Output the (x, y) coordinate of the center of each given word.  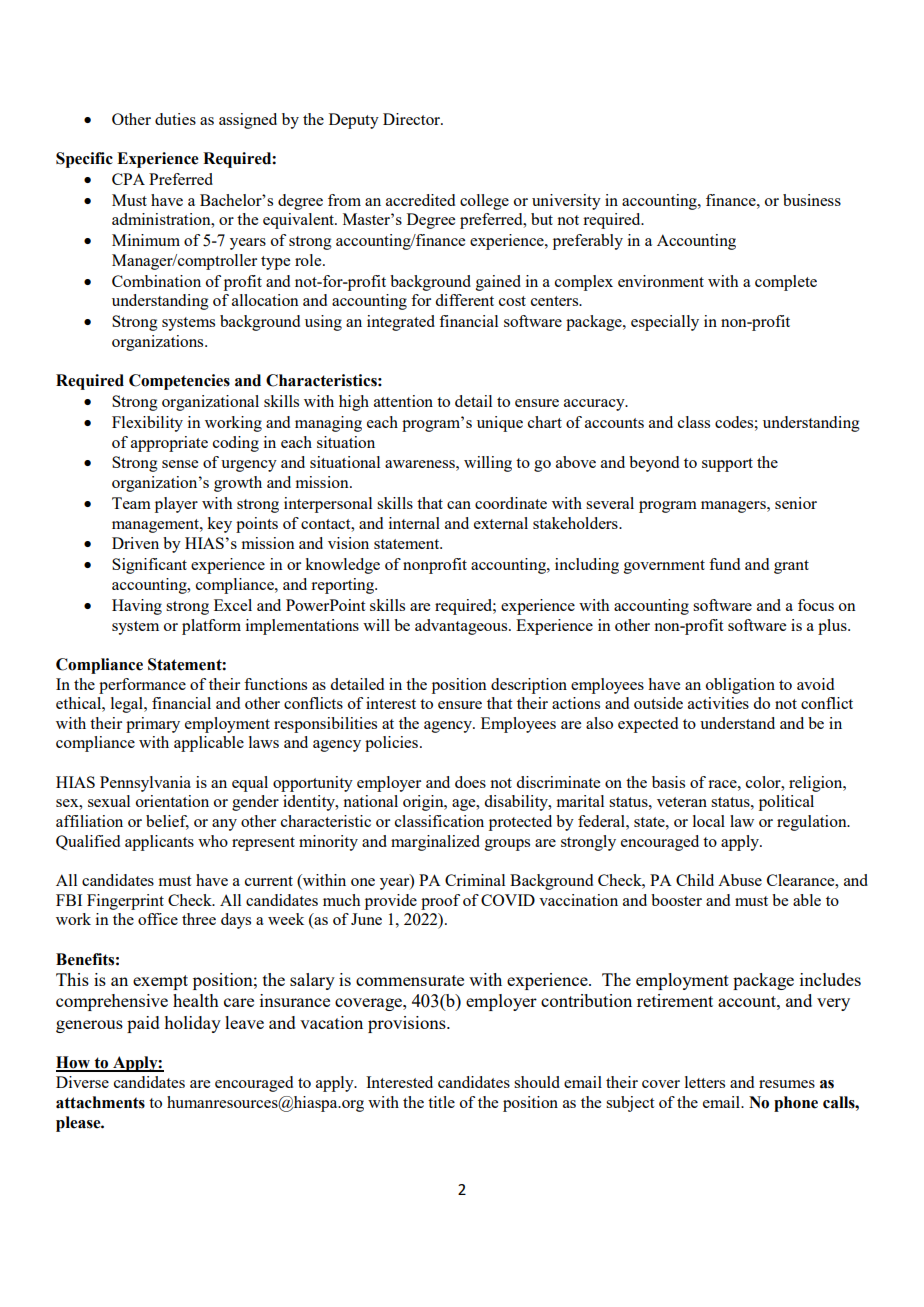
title (441, 1102)
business (812, 200)
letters (705, 1082)
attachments (100, 1102)
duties (175, 119)
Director (412, 119)
